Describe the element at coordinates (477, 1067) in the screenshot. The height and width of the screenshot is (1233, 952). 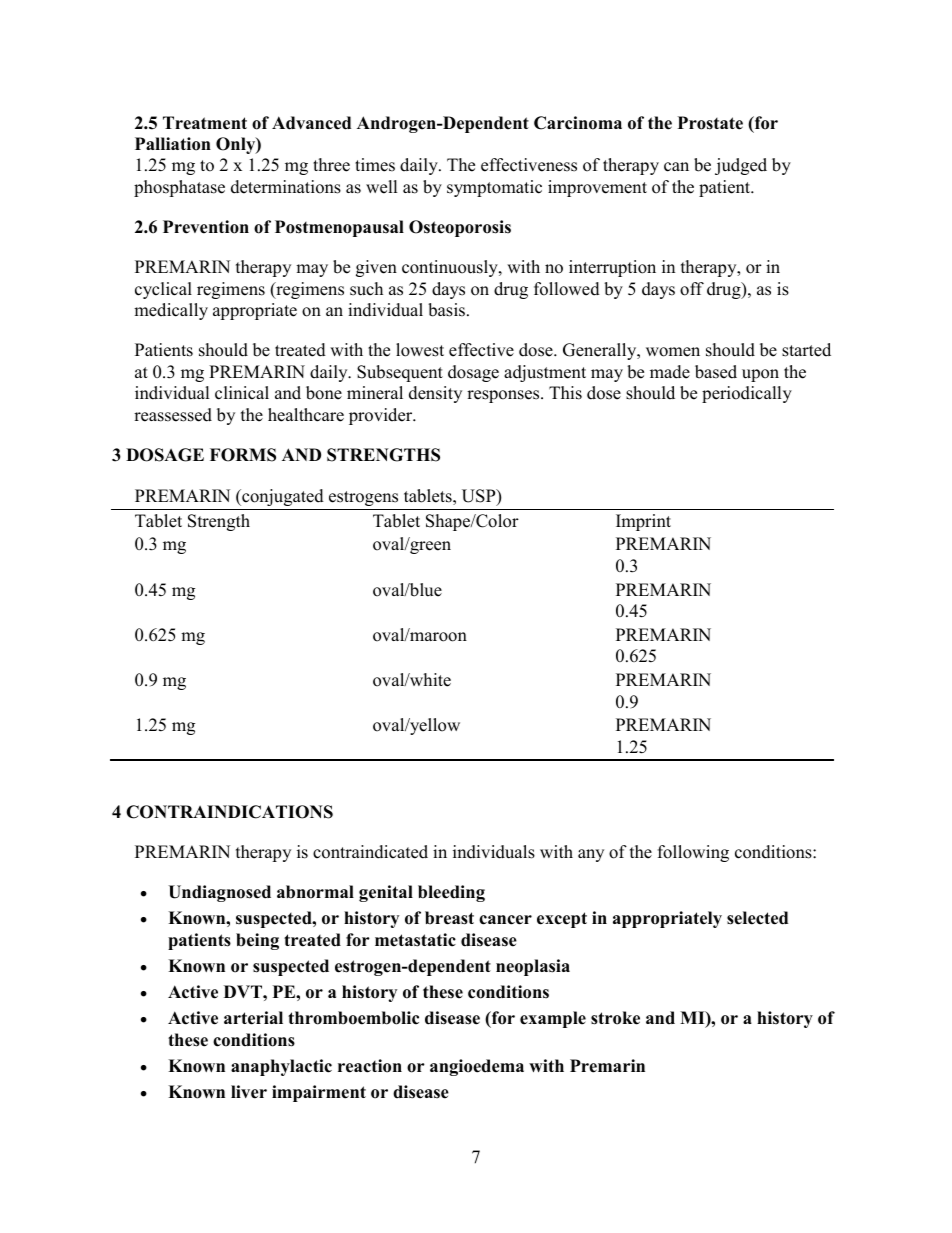
I see `angioedema` at that location.
